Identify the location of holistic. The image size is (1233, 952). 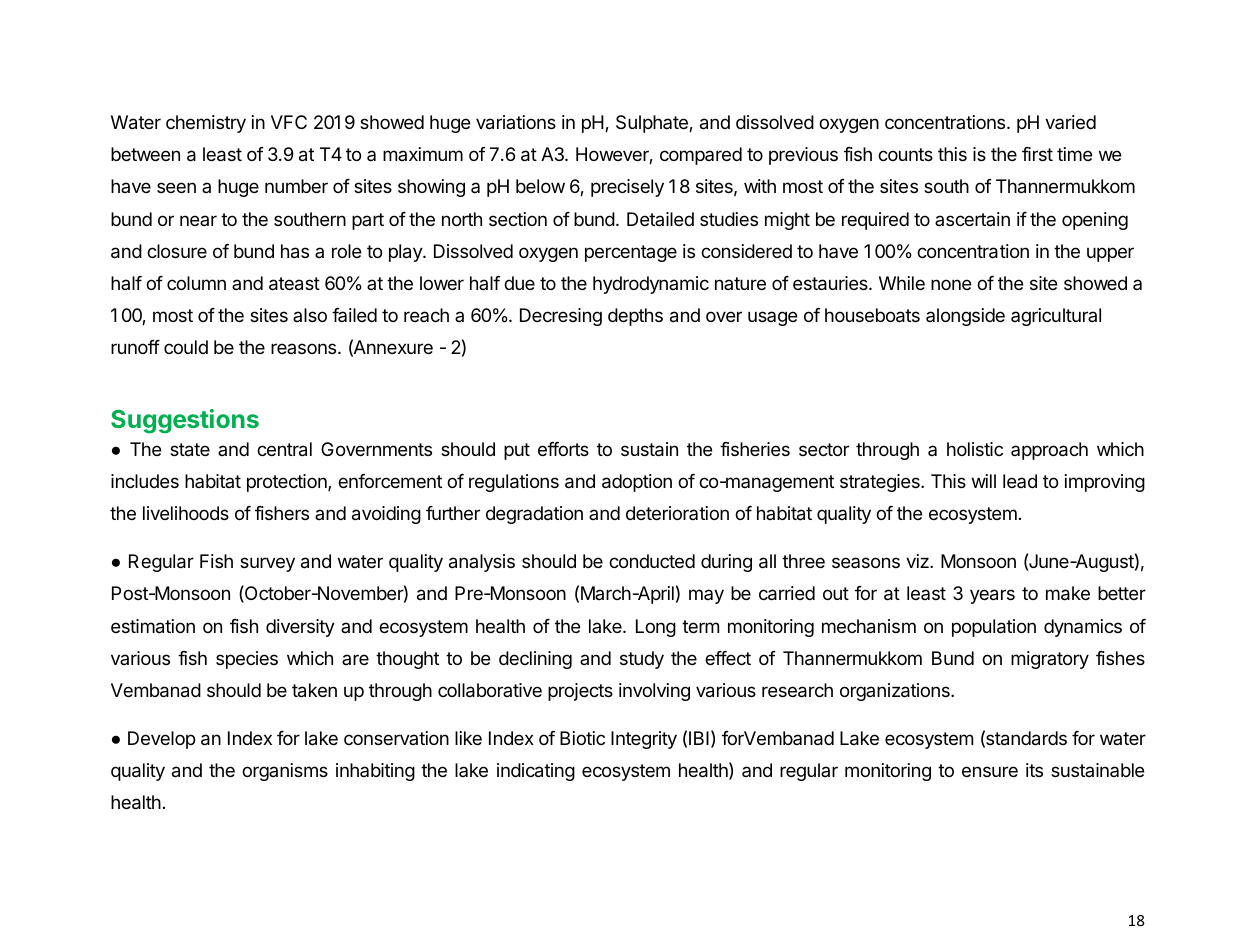
(975, 449).
